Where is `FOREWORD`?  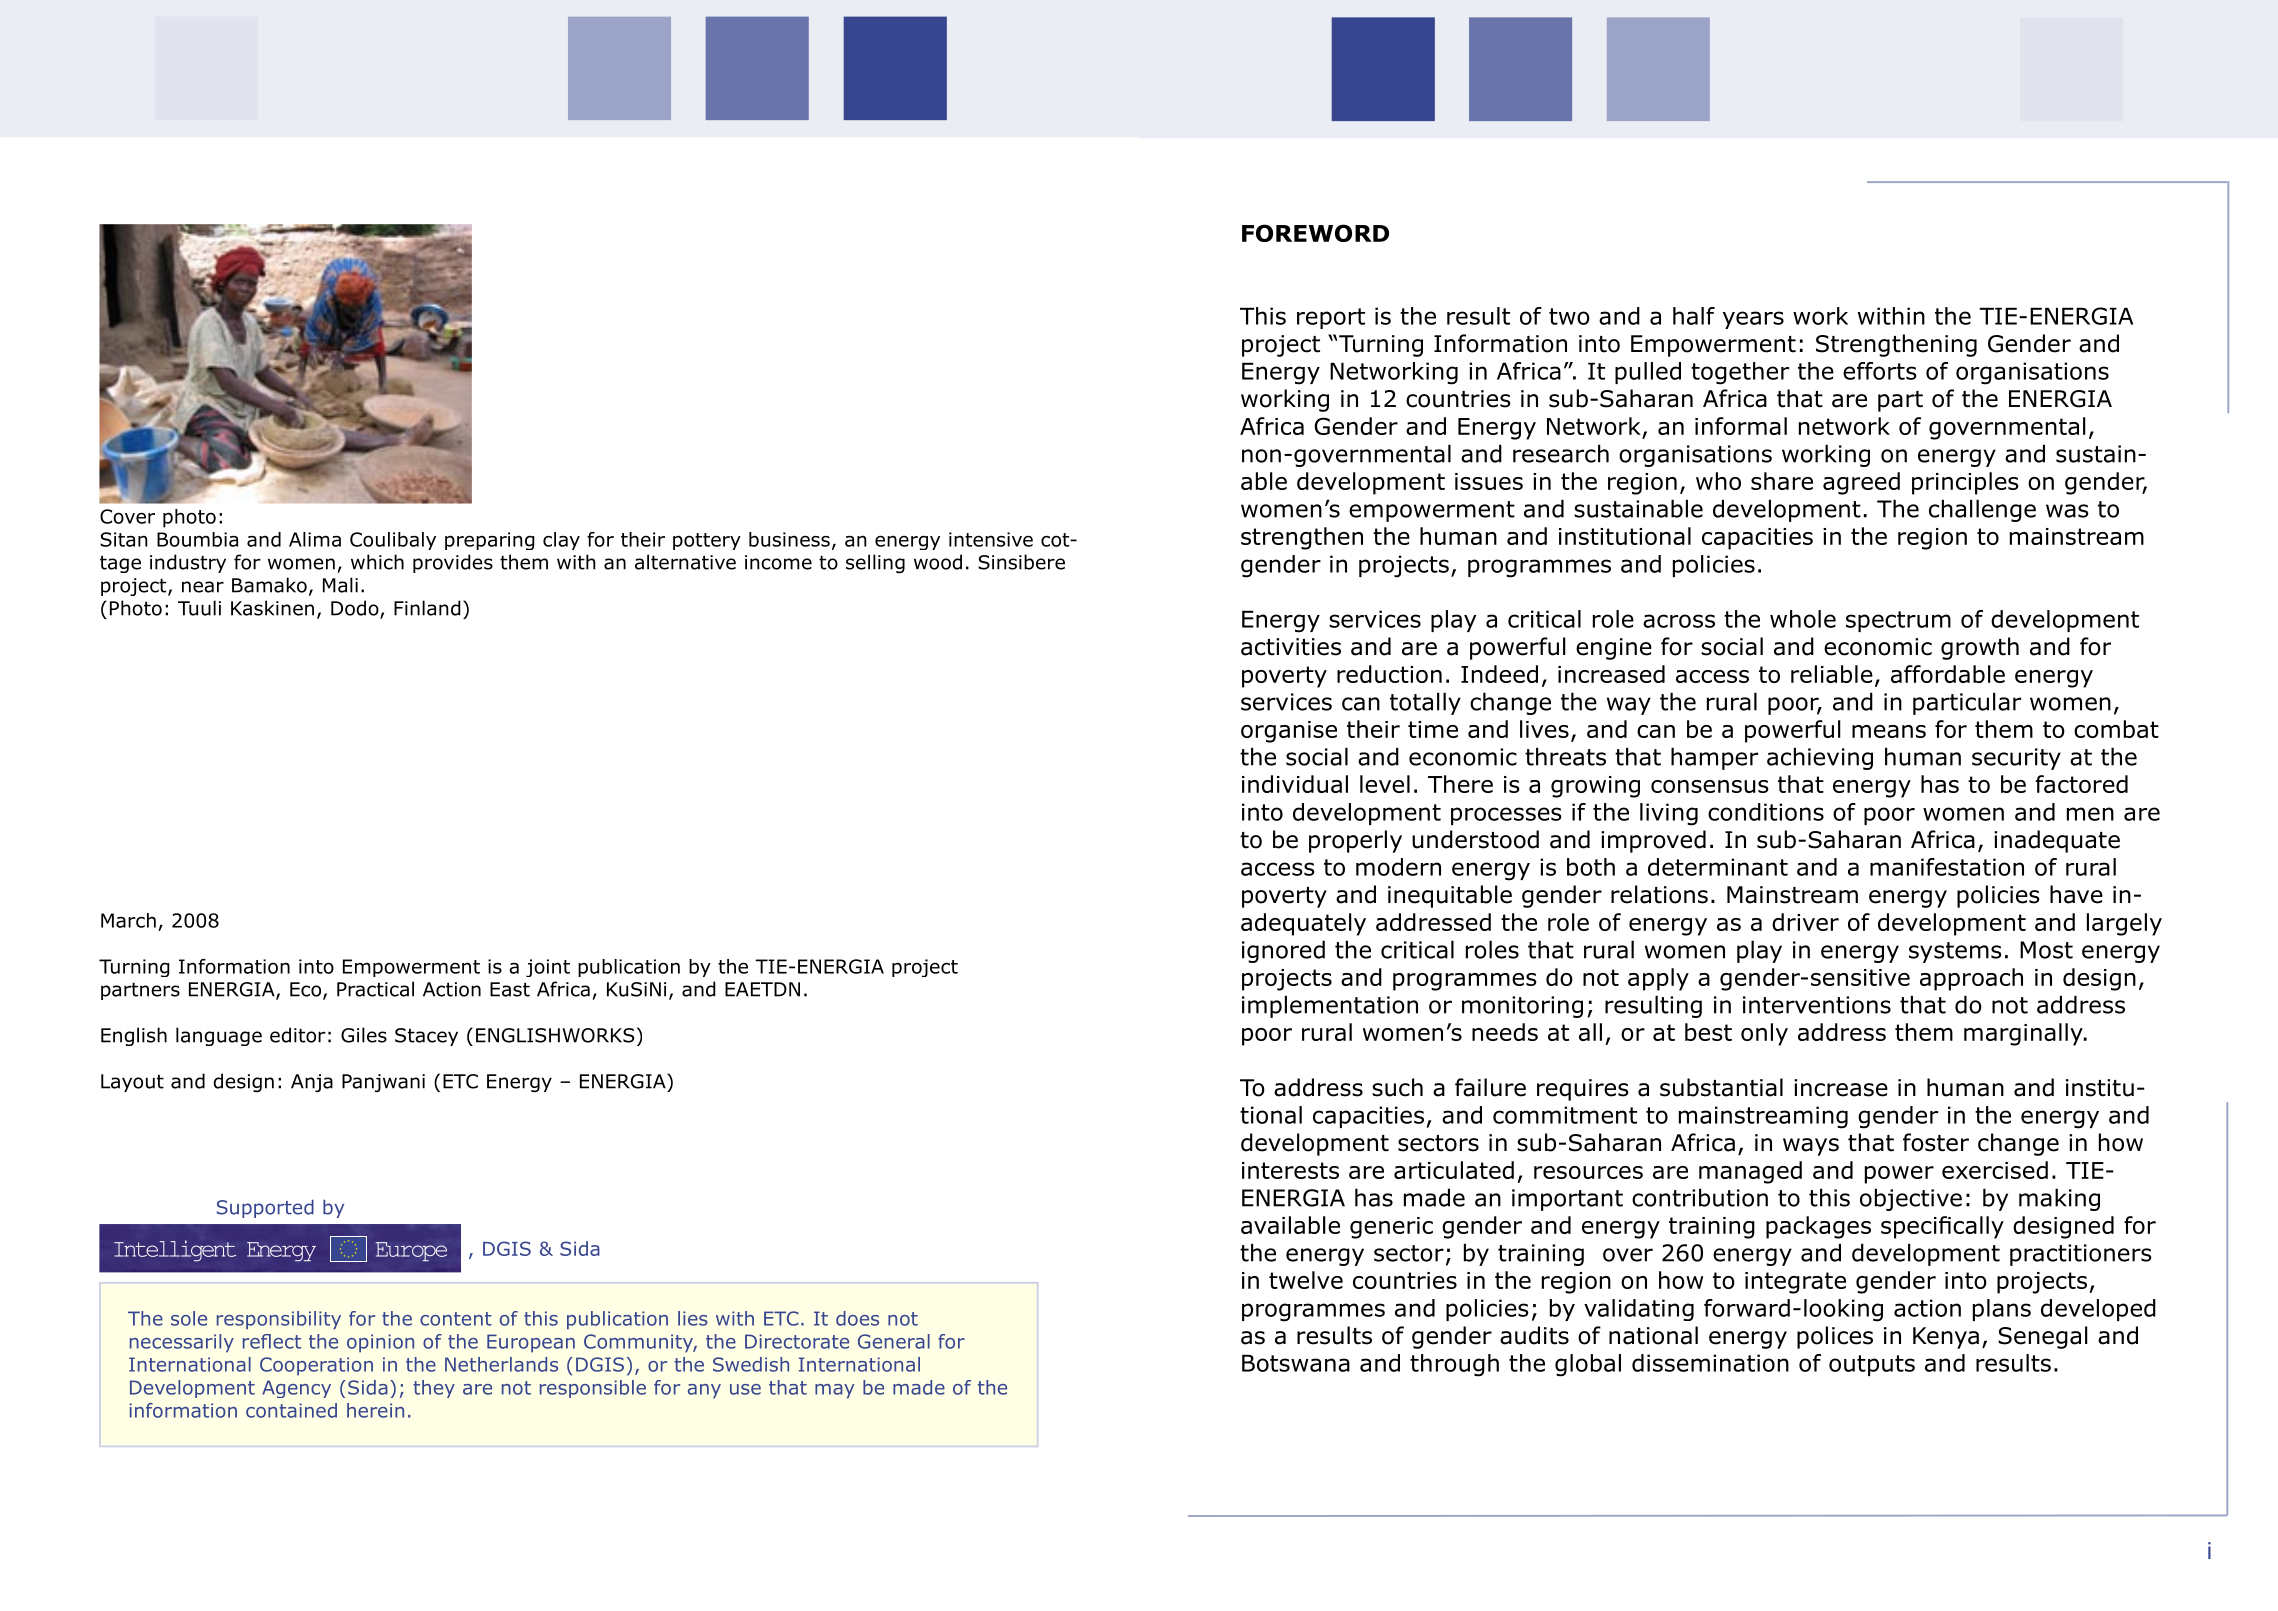
FOREWORD is located at coordinates (1315, 233).
